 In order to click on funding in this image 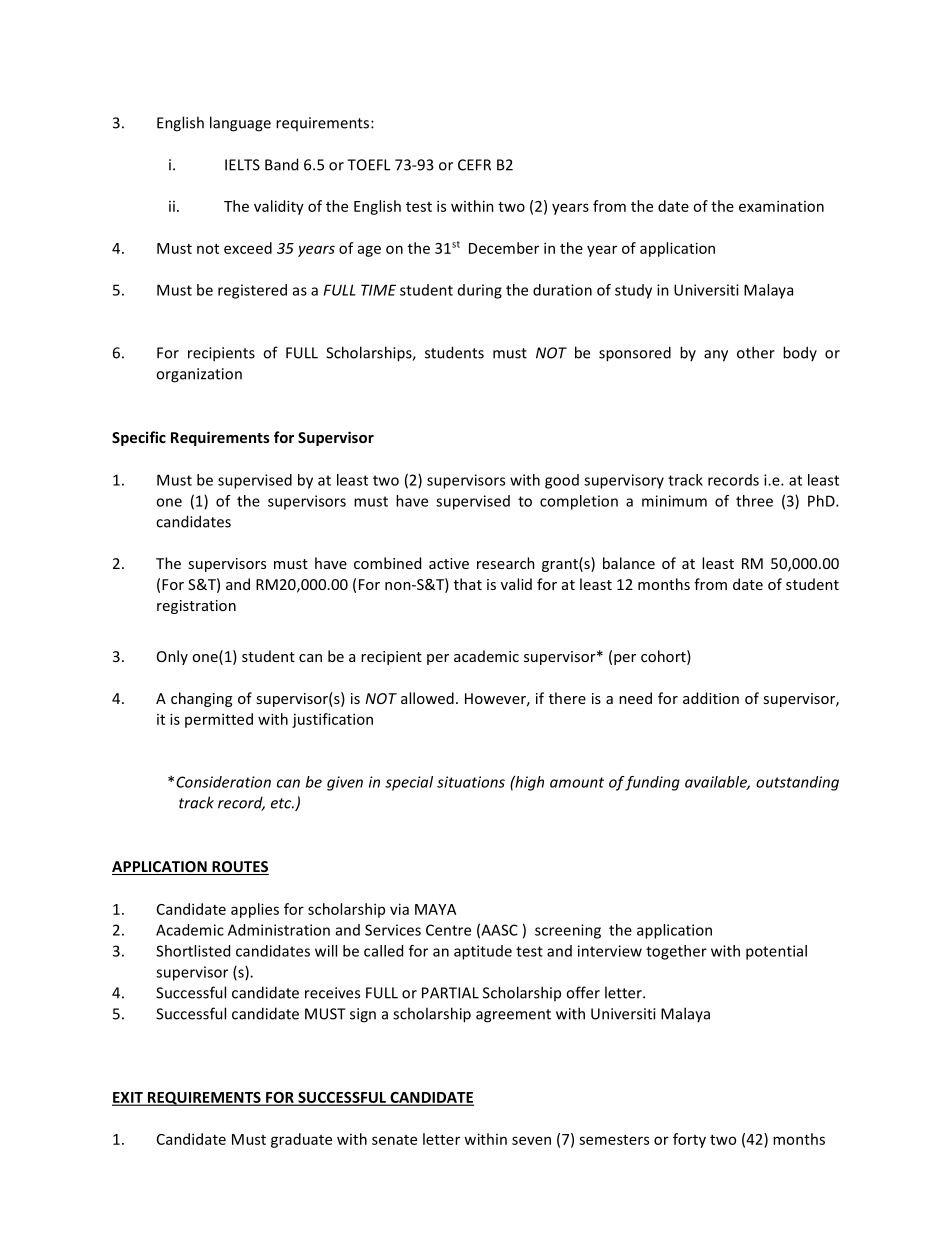, I will do `click(652, 783)`.
